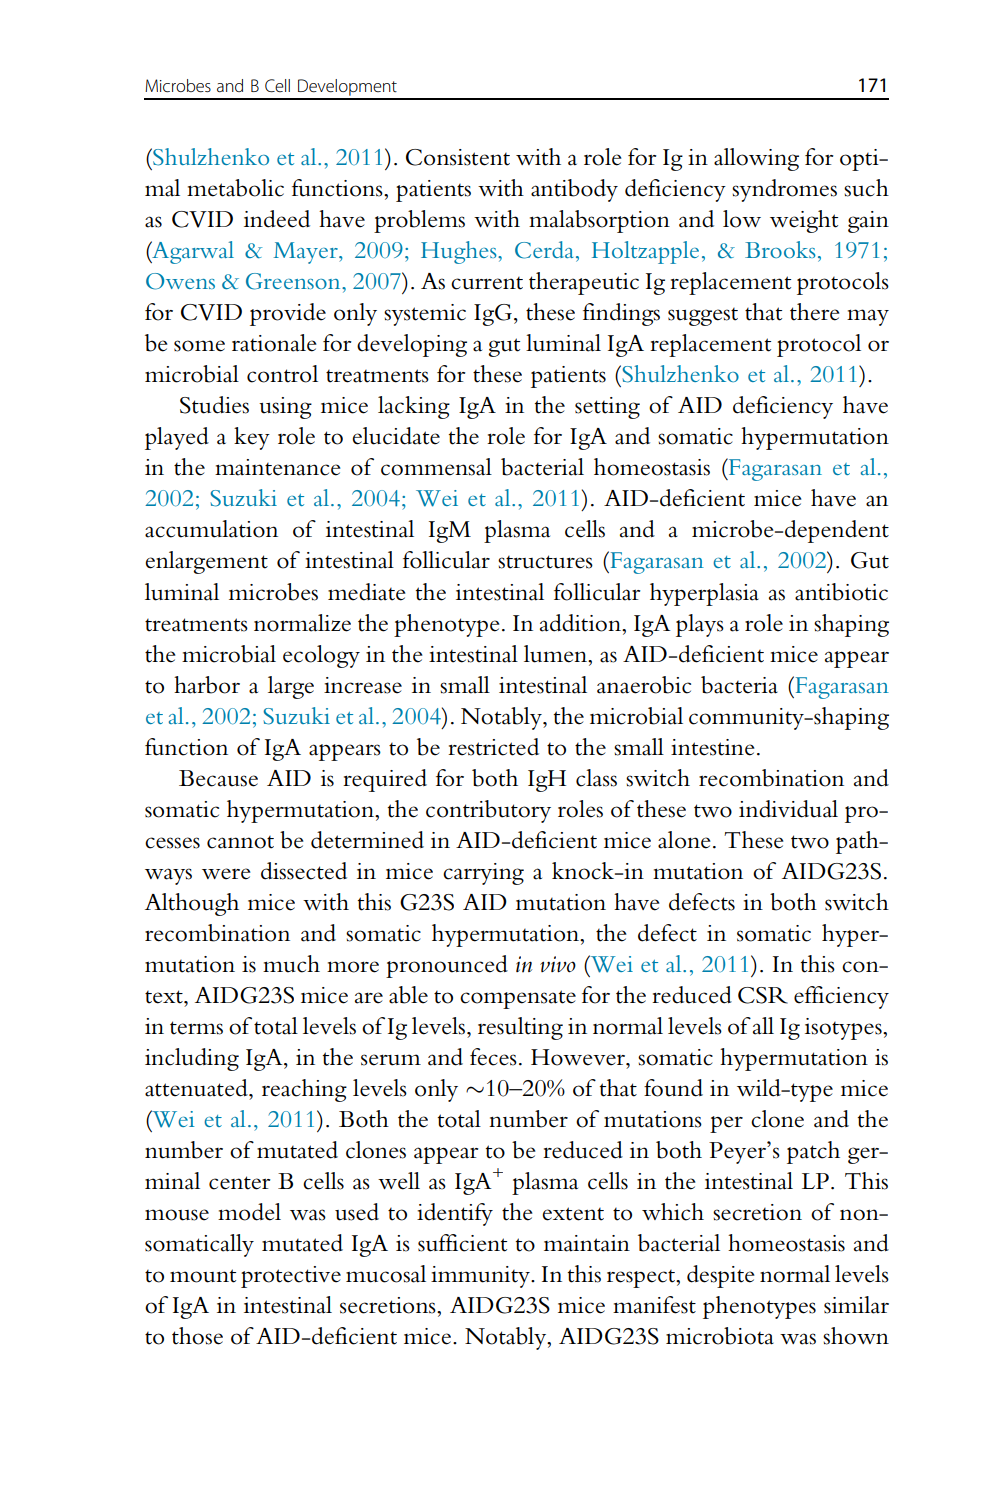  What do you see at coordinates (763, 995) in the document?
I see `CSR` at bounding box center [763, 995].
